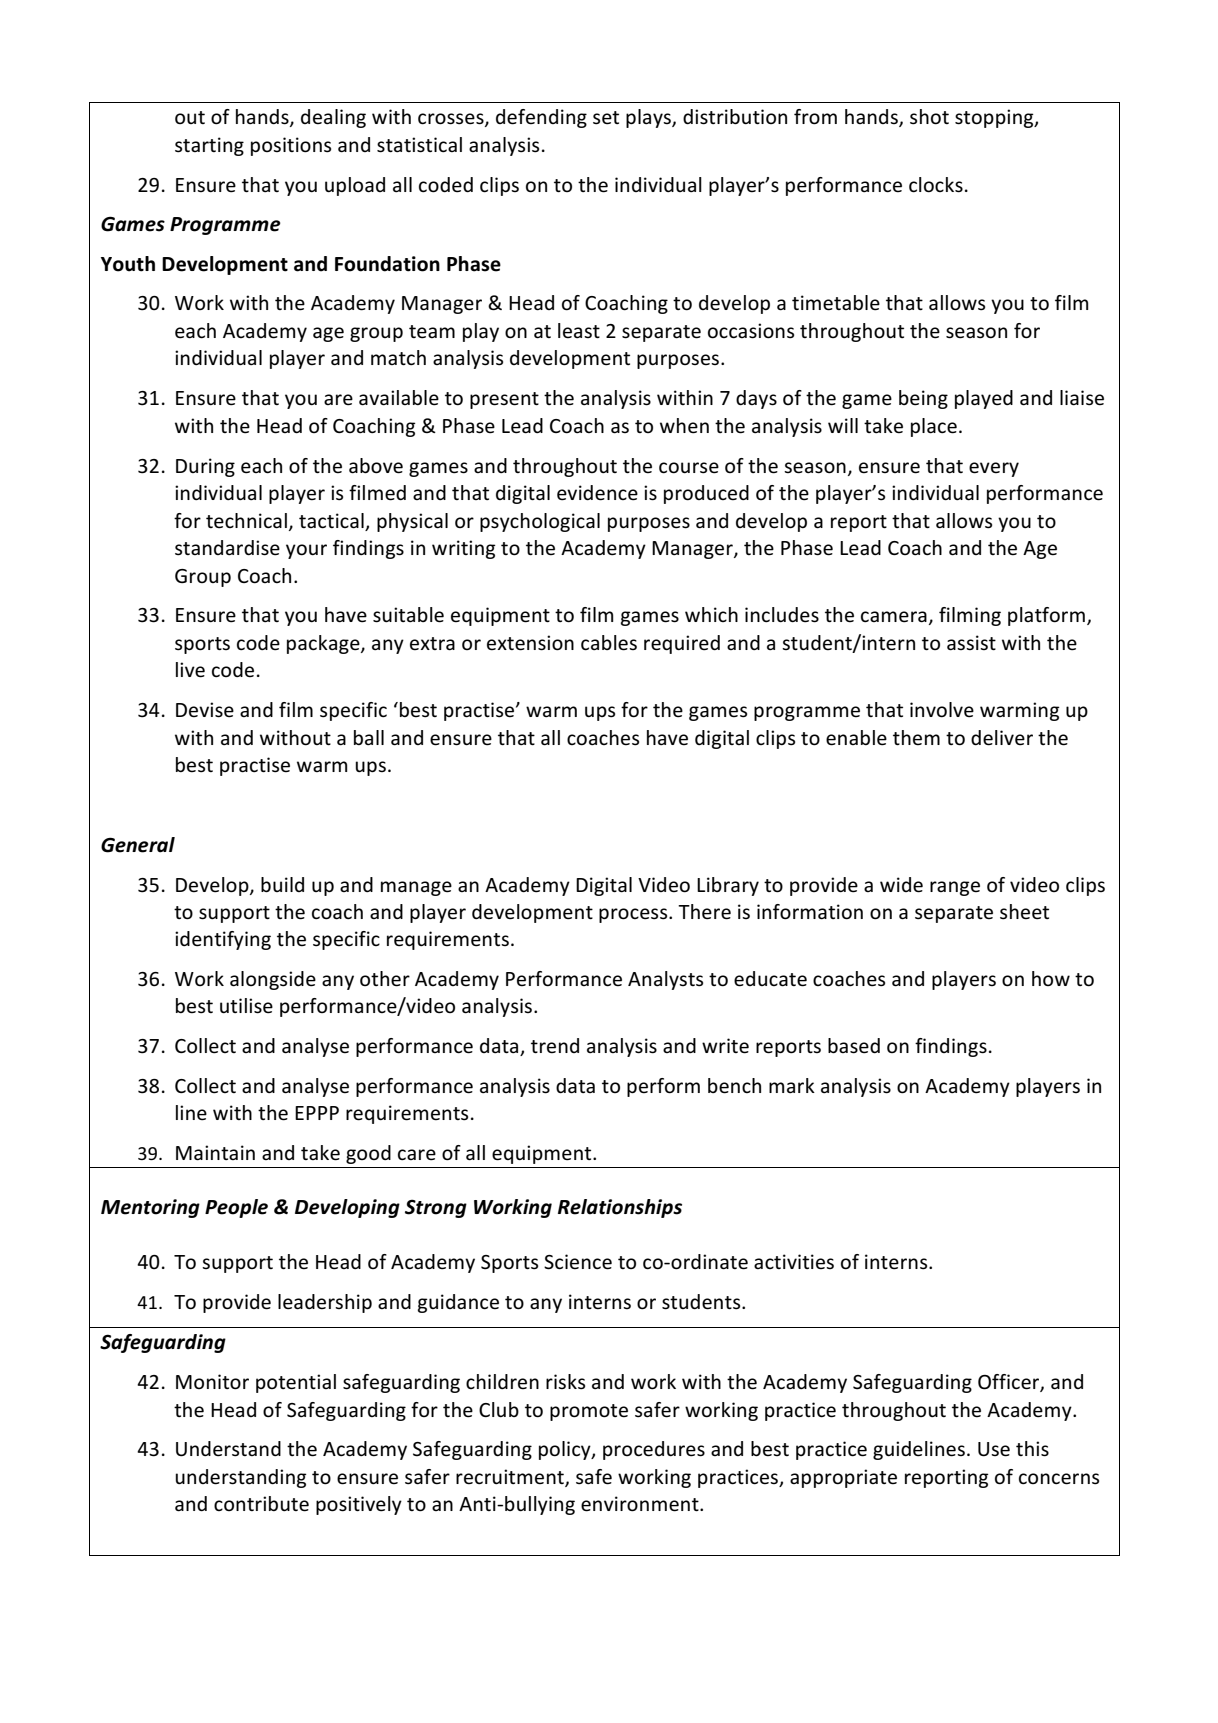 This document has height=1723, width=1218. What do you see at coordinates (654, 1450) in the document?
I see `procedures` at bounding box center [654, 1450].
